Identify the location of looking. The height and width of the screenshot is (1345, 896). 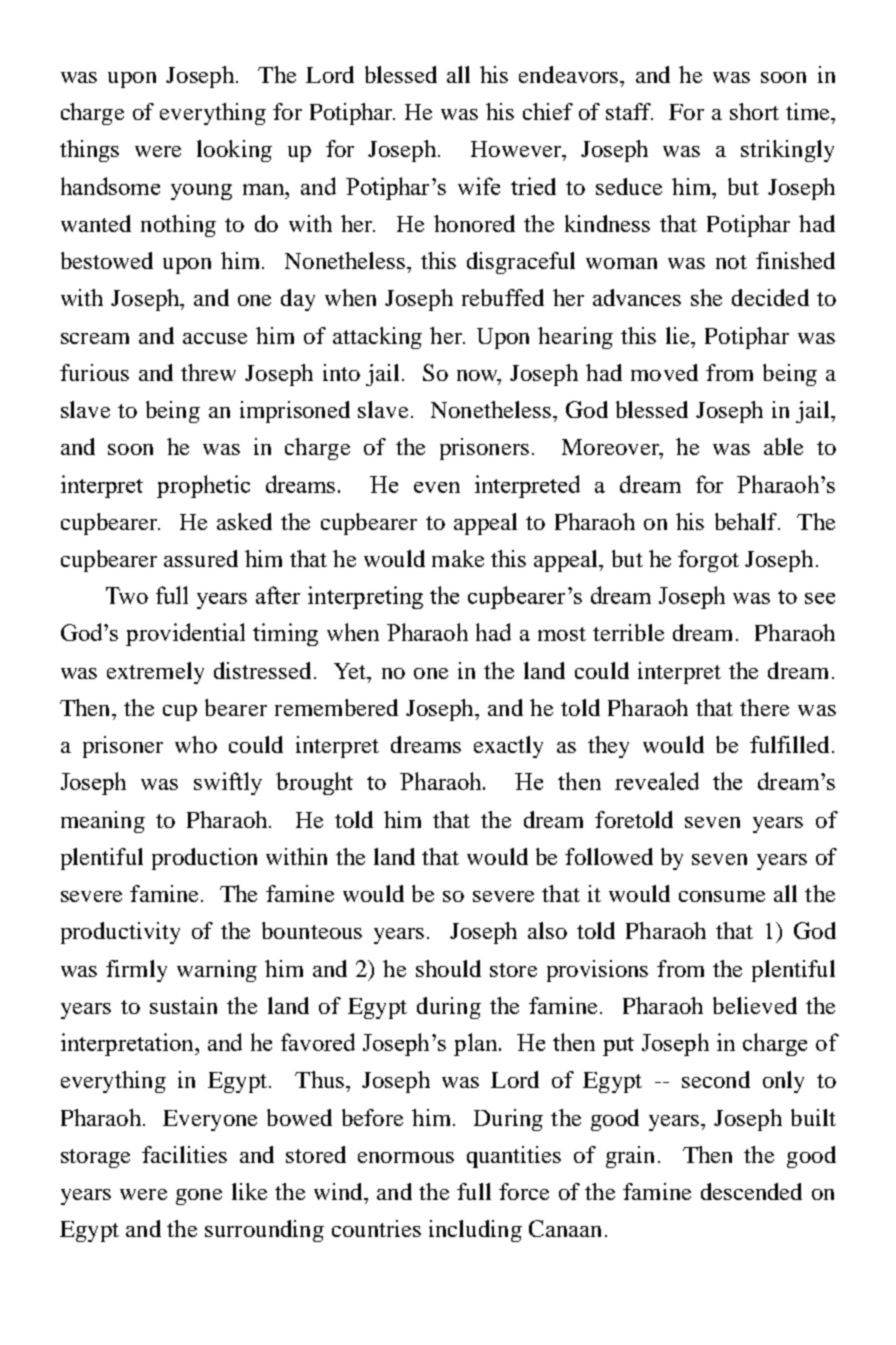
(234, 151).
